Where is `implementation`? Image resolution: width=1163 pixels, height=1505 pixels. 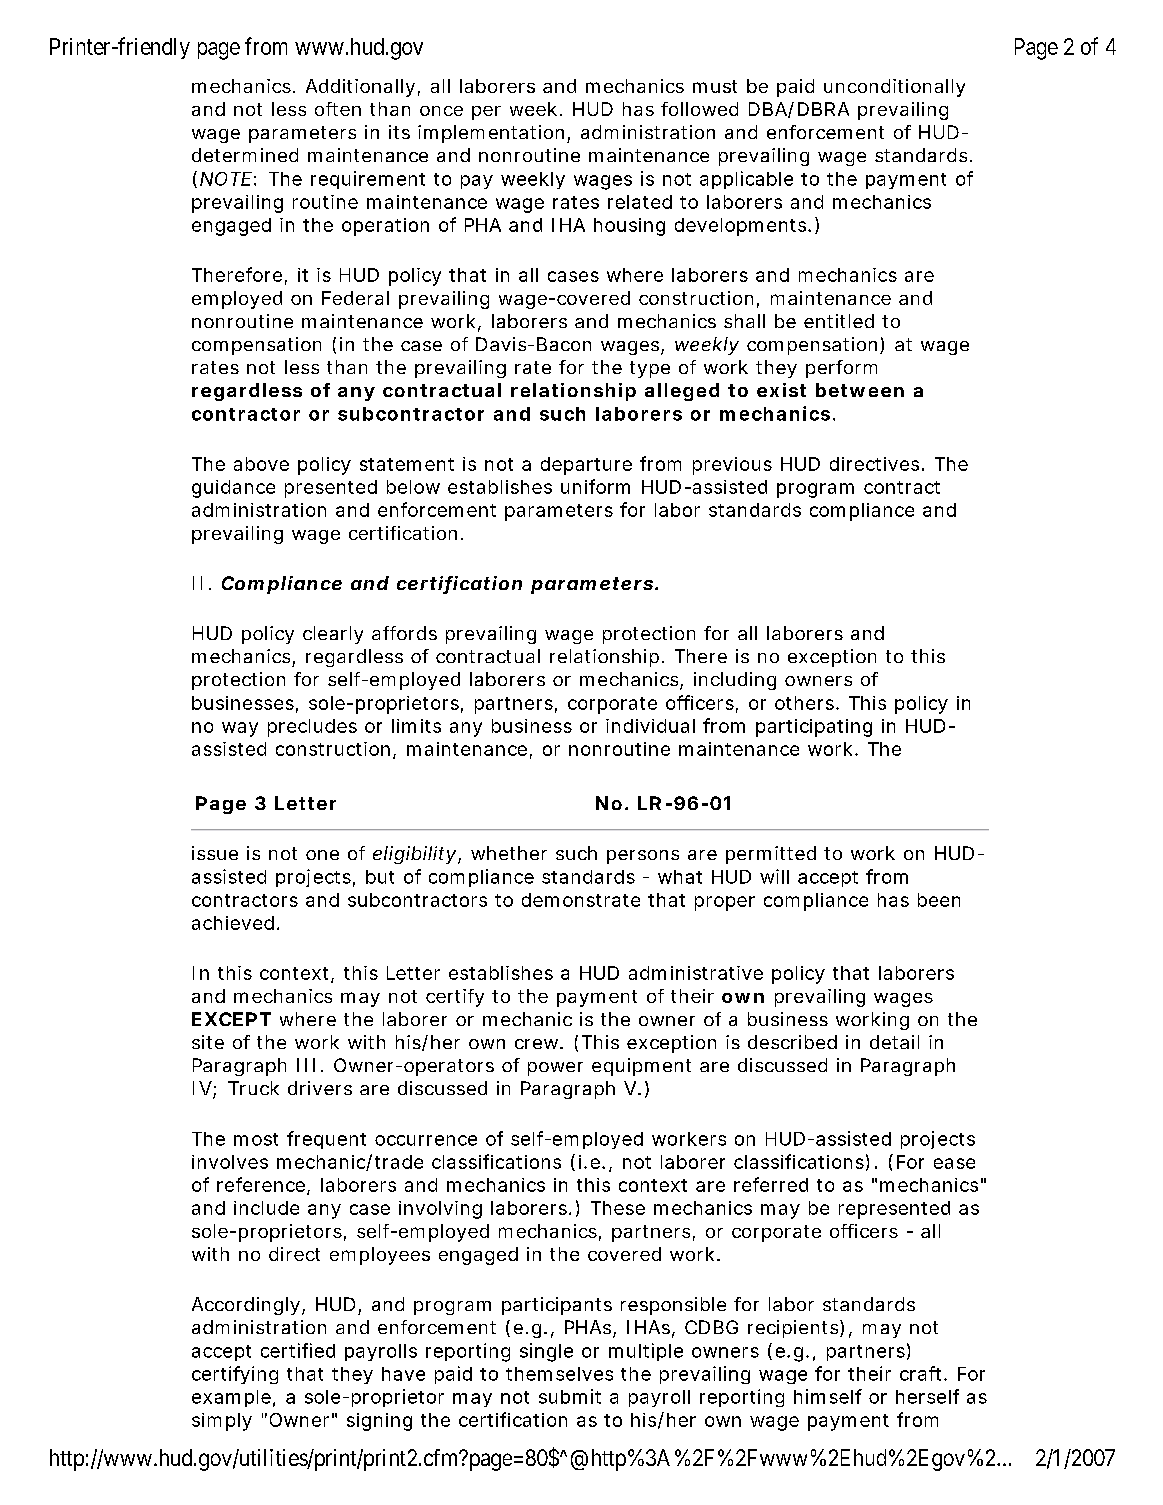
implementation is located at coordinates (491, 134).
